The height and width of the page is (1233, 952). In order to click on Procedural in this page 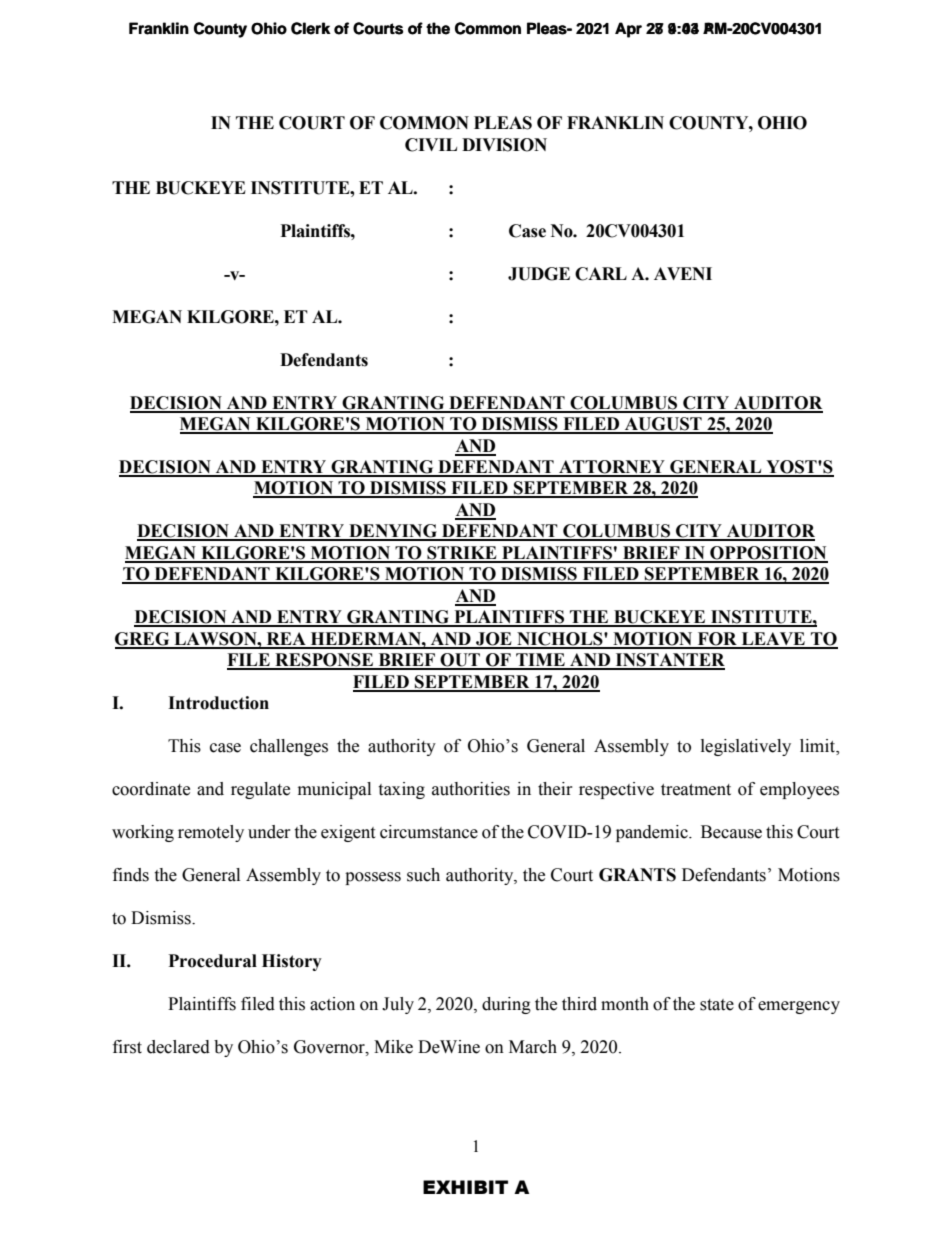, I will do `click(213, 961)`.
